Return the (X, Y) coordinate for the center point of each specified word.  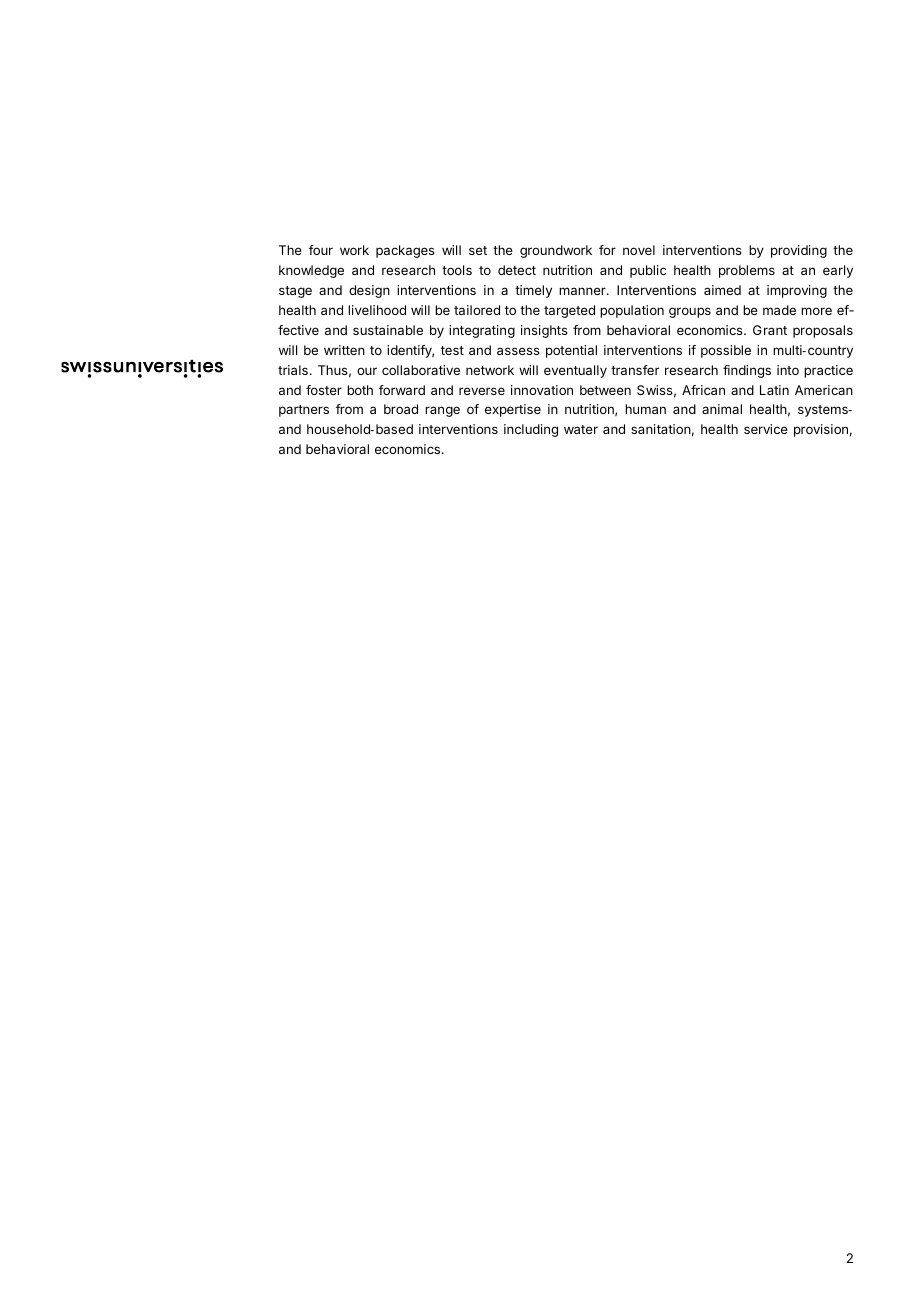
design (369, 291)
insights (544, 331)
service (766, 429)
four (321, 250)
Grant (770, 330)
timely (533, 291)
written (344, 350)
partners (304, 411)
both (360, 390)
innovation (542, 390)
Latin (774, 390)
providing (799, 251)
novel (639, 250)
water (581, 429)
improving (797, 291)
